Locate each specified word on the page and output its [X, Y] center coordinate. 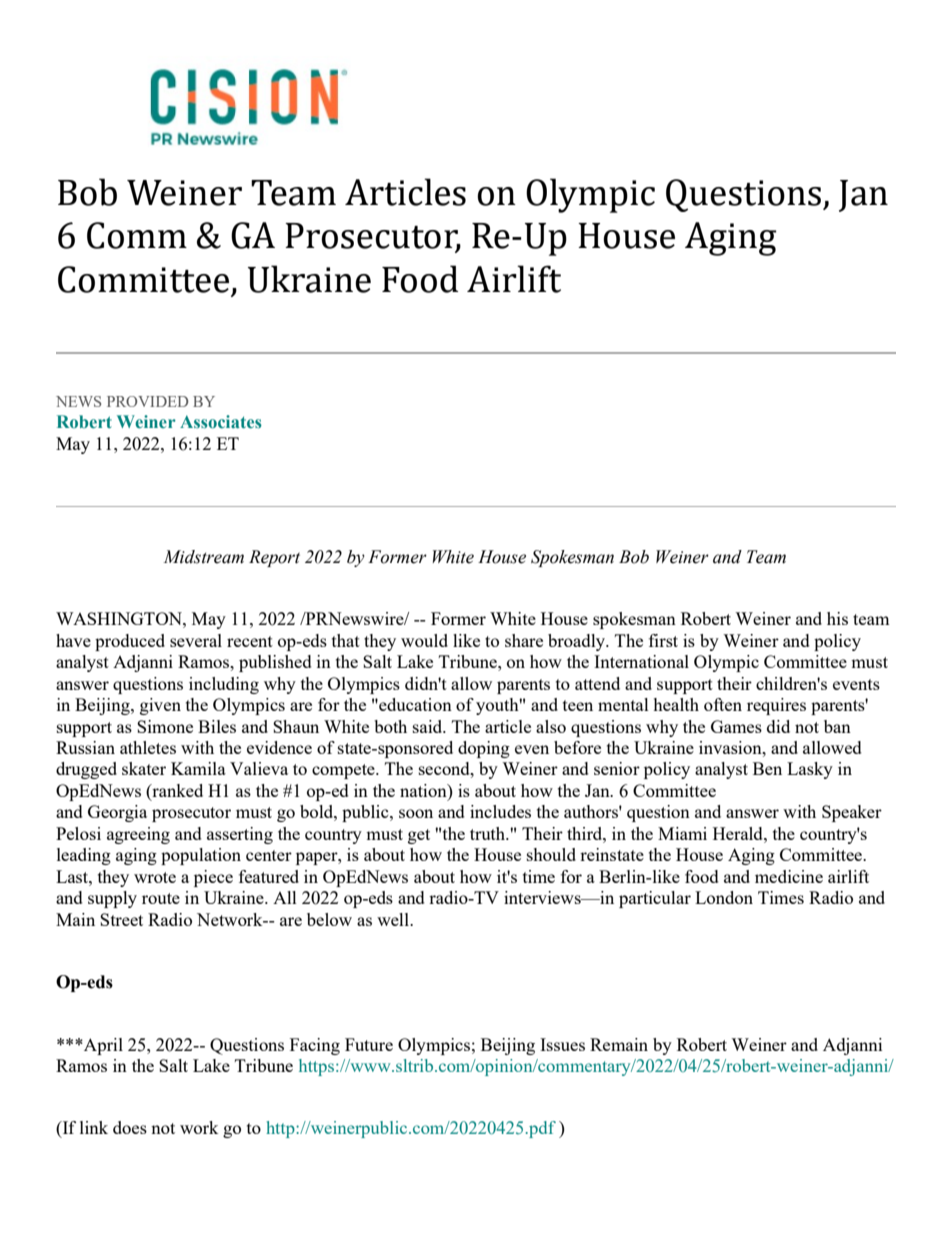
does [130, 1127]
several [196, 640]
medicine [789, 876]
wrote [155, 877]
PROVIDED [148, 401]
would [424, 640]
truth [489, 833]
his [837, 618]
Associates [221, 422]
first [663, 640]
